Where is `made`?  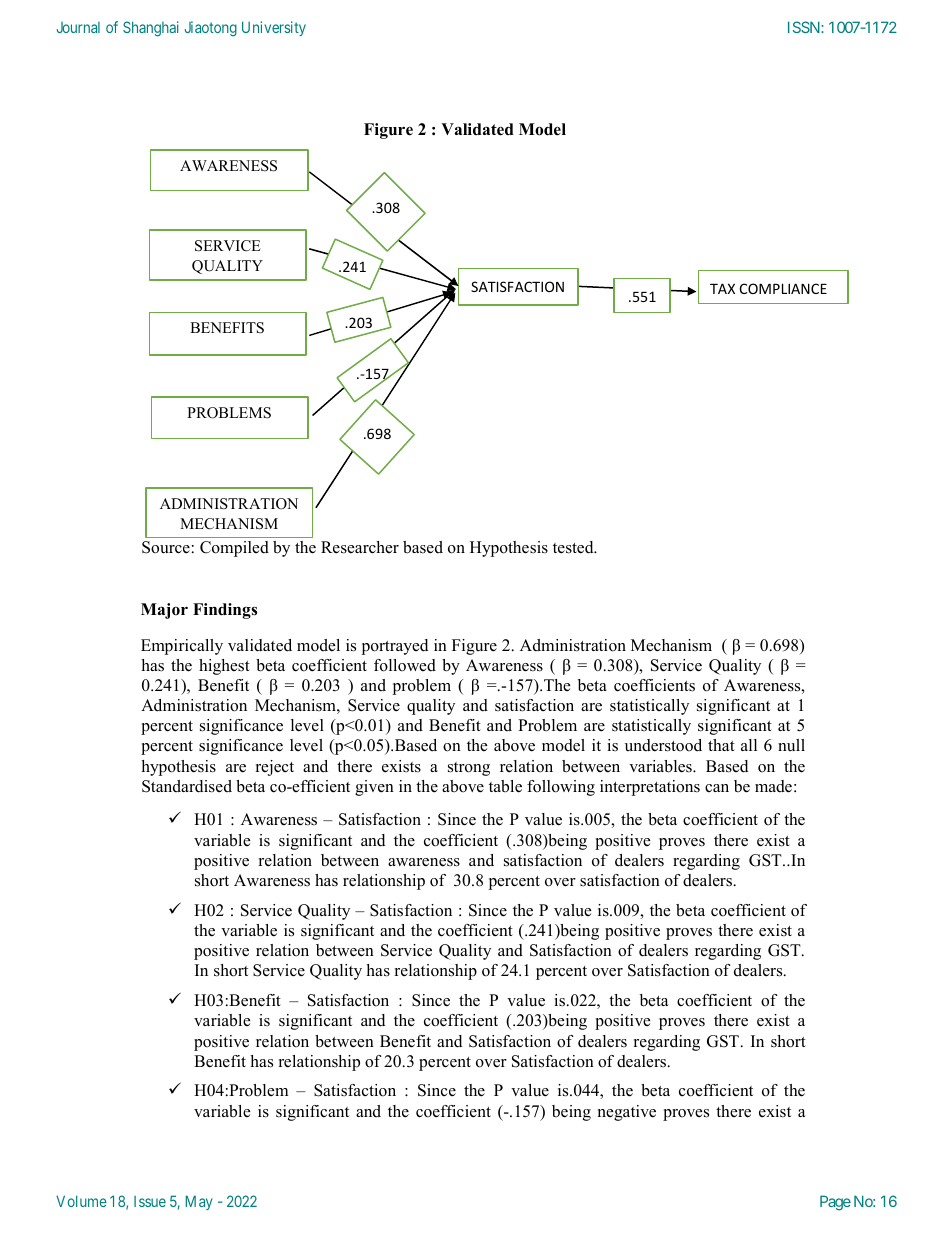
made is located at coordinates (773, 786).
